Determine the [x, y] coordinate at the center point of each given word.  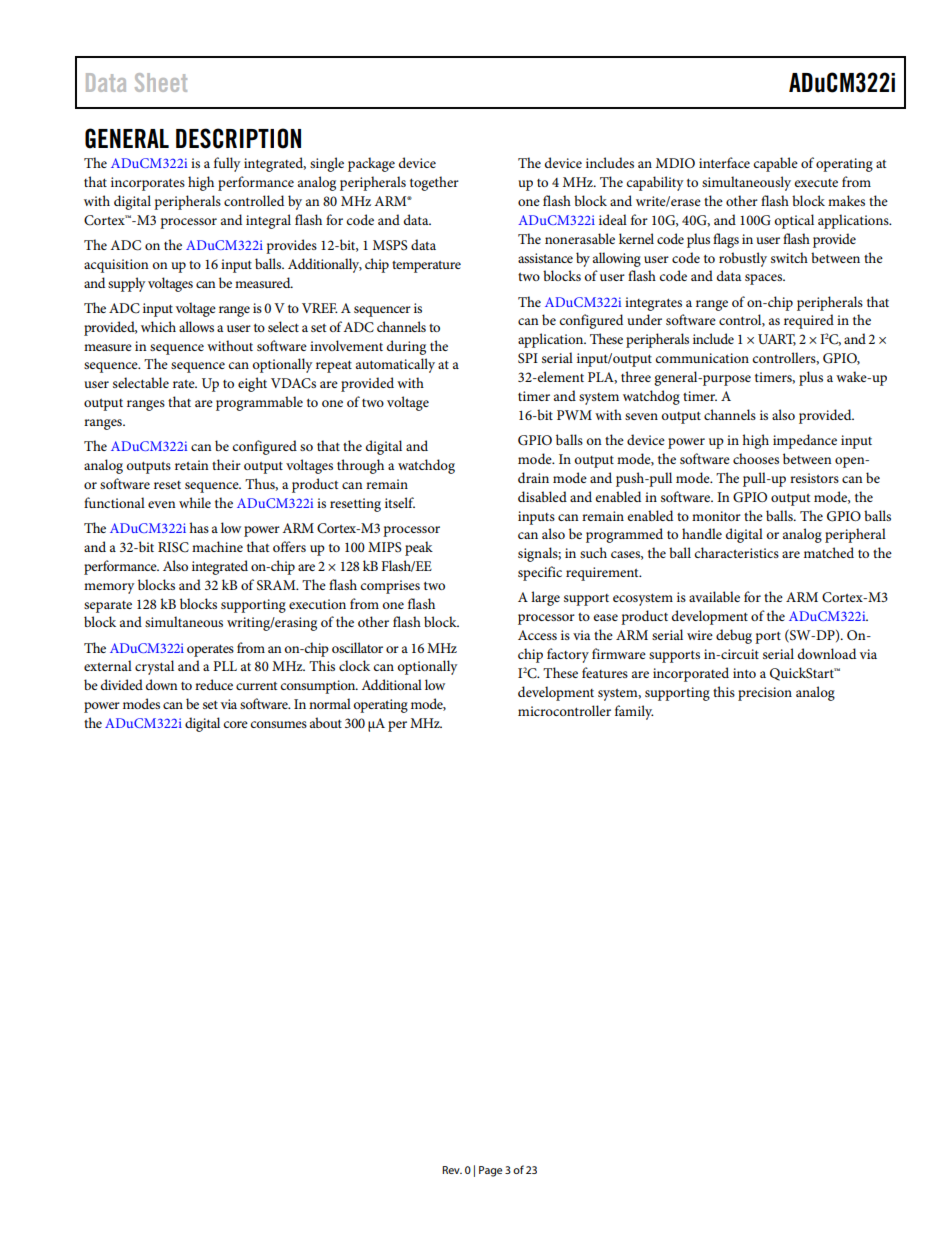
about [326, 722]
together [434, 183]
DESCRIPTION [238, 138]
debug [734, 636]
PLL [225, 666]
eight [252, 384]
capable [775, 164]
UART [777, 340]
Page [490, 1171]
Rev [452, 1170]
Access [537, 635]
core [235, 724]
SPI [528, 358]
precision [765, 694]
